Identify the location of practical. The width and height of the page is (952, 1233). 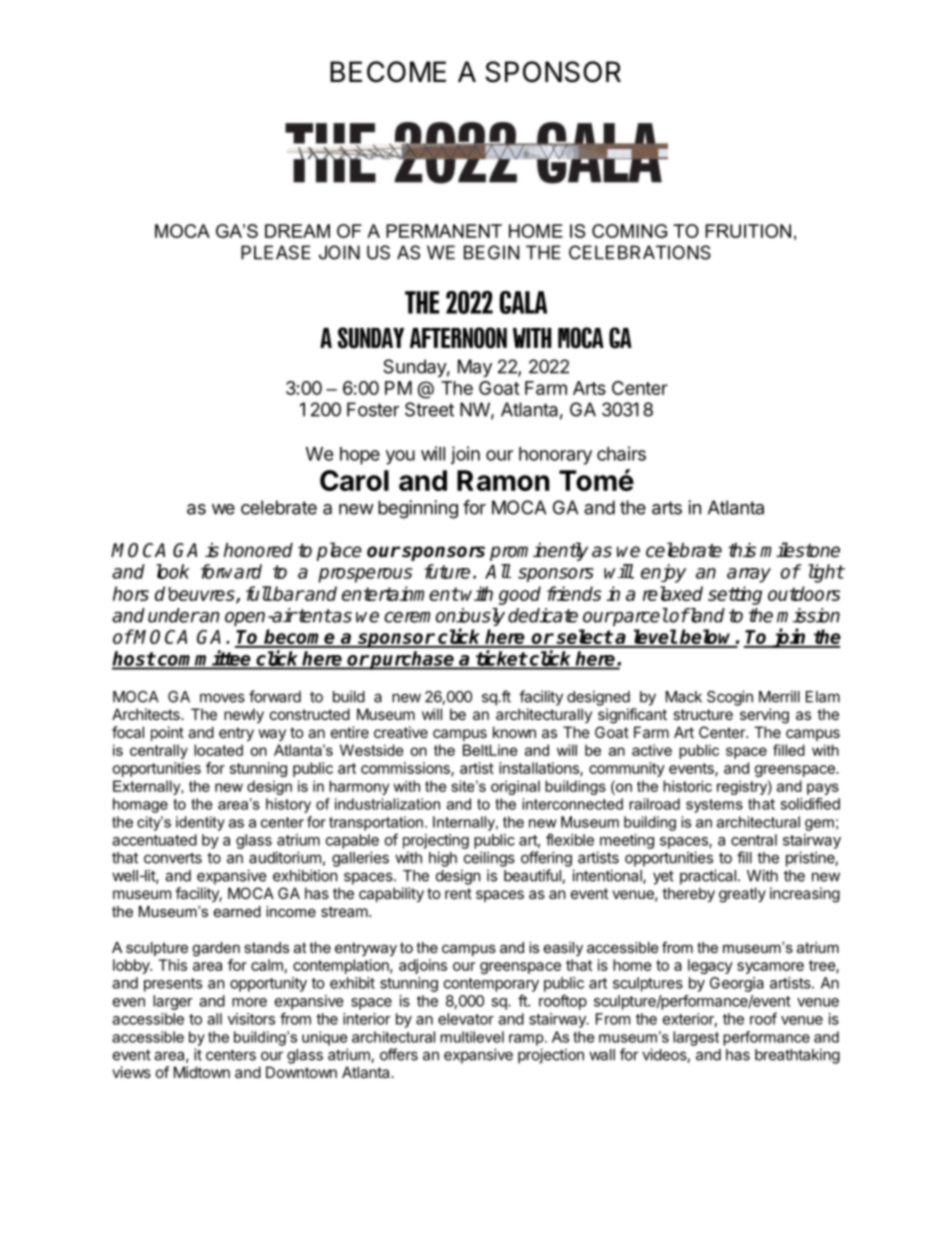
(708, 877).
